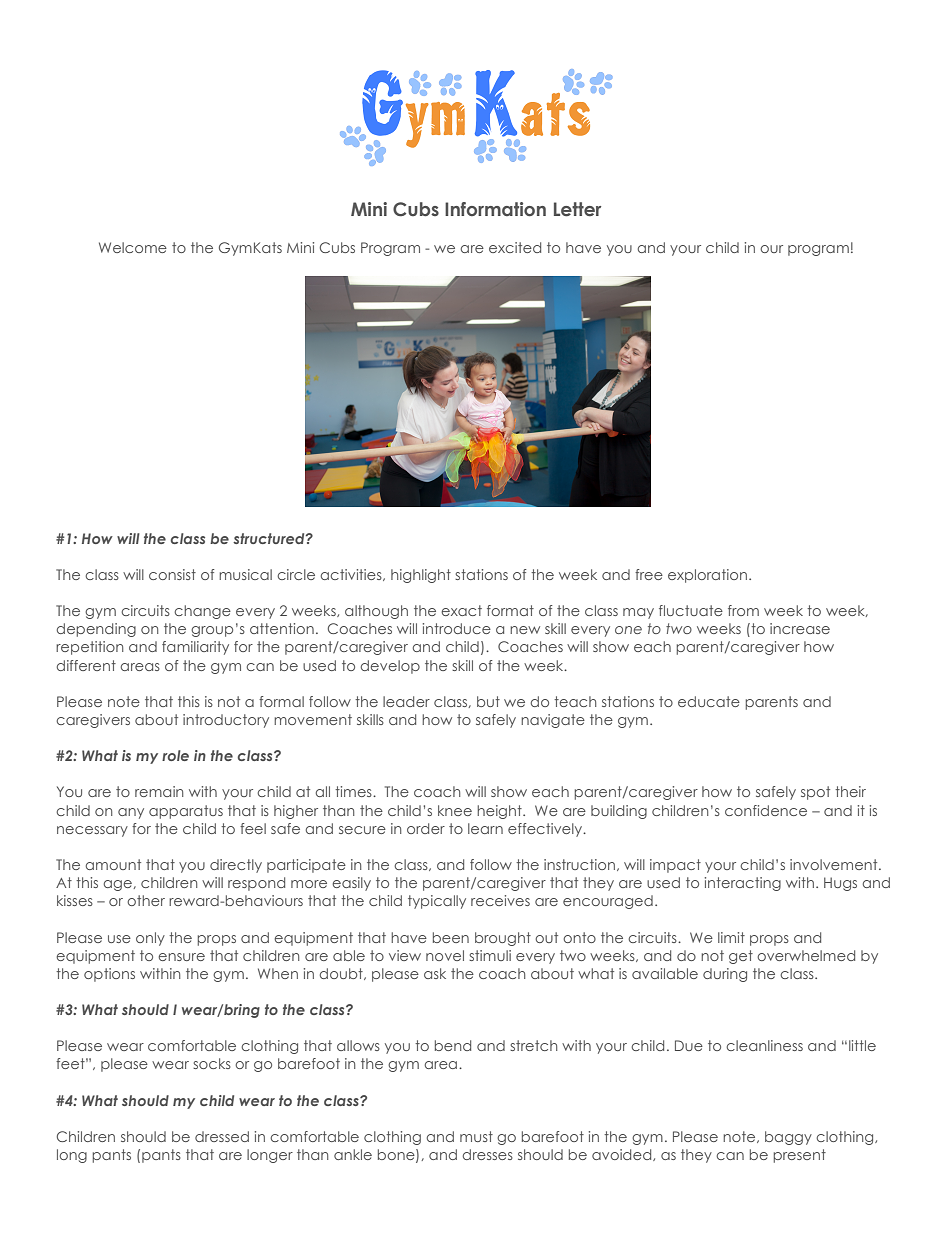  Describe the element at coordinates (515, 247) in the image. I see `excited` at that location.
